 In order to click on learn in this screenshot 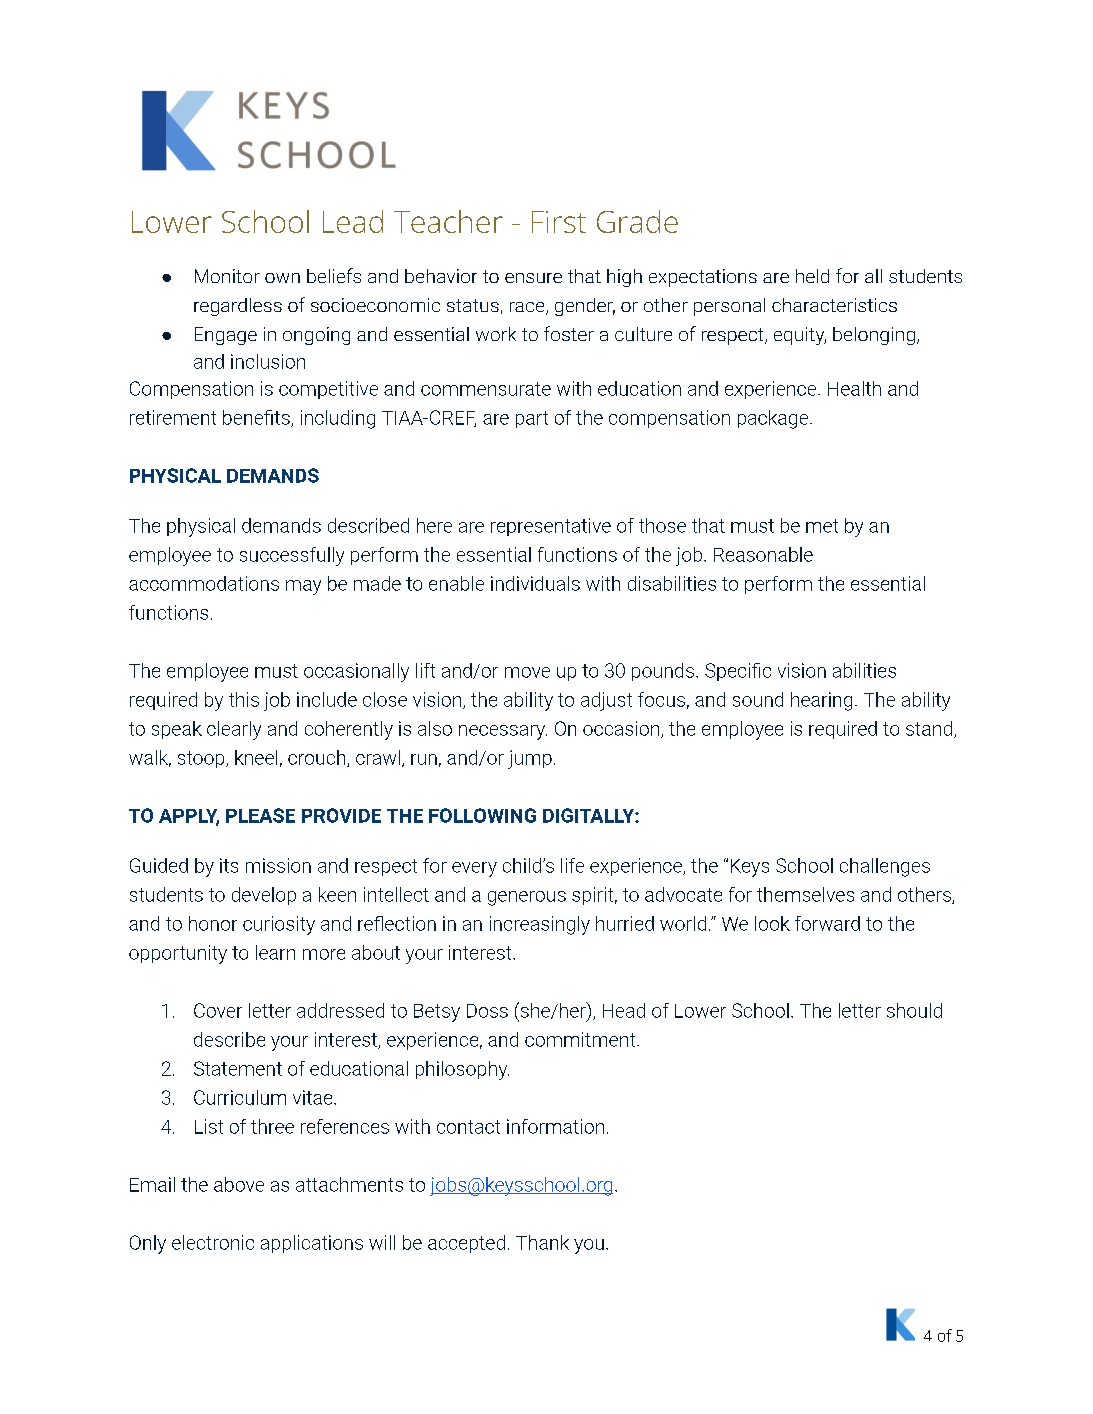, I will do `click(275, 952)`.
